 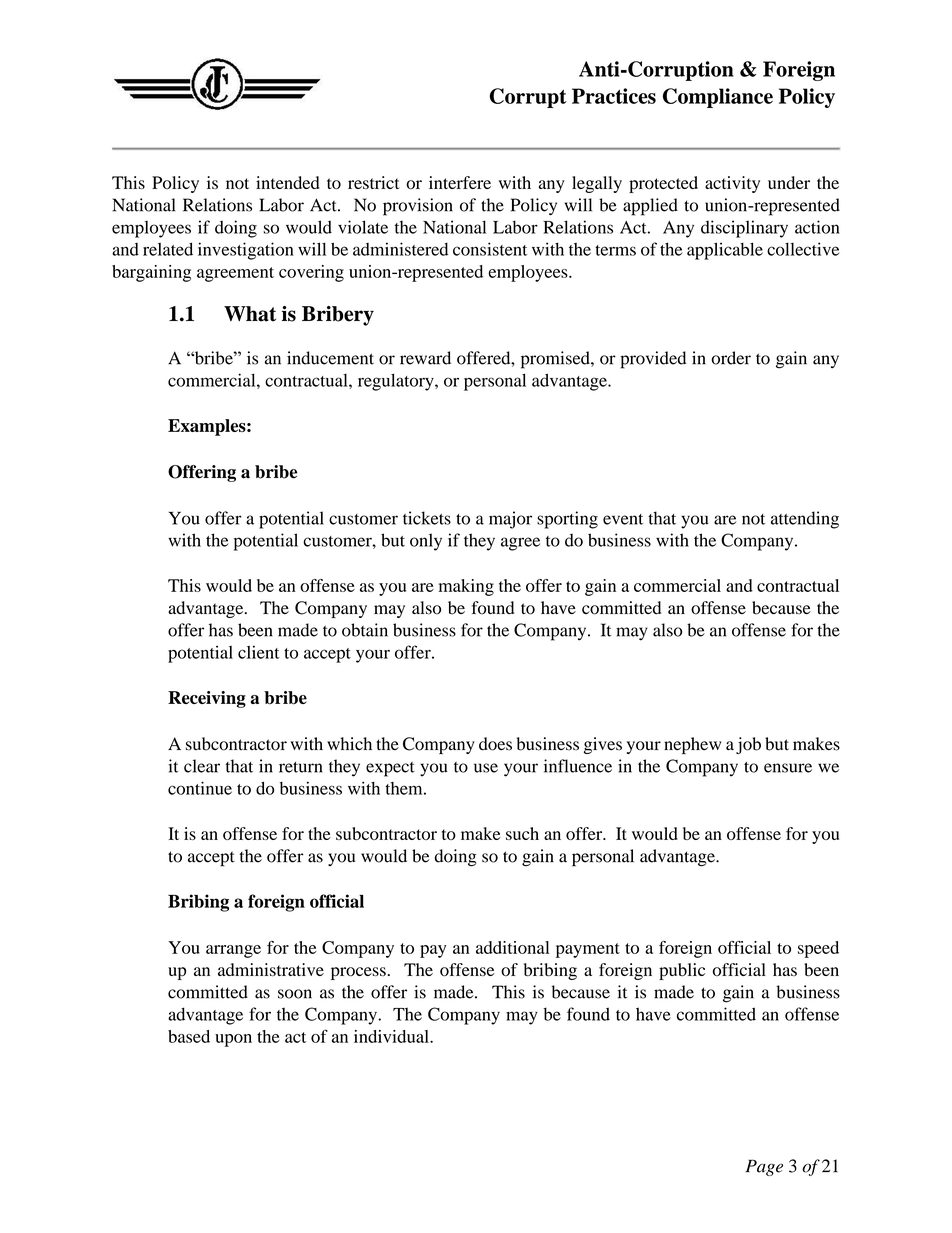 What do you see at coordinates (200, 788) in the document?
I see `continue` at bounding box center [200, 788].
